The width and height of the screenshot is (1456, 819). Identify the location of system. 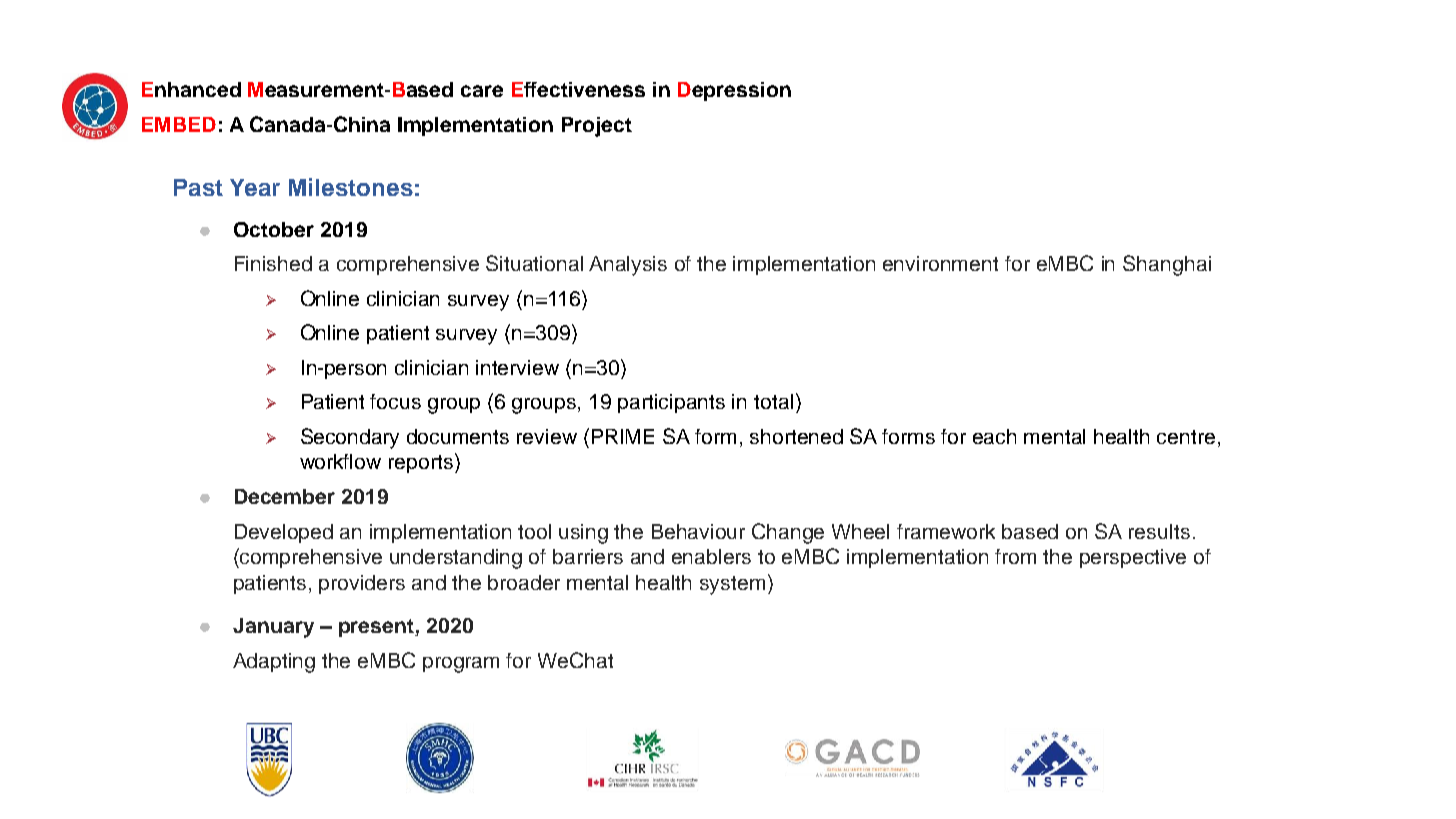
(732, 585).
